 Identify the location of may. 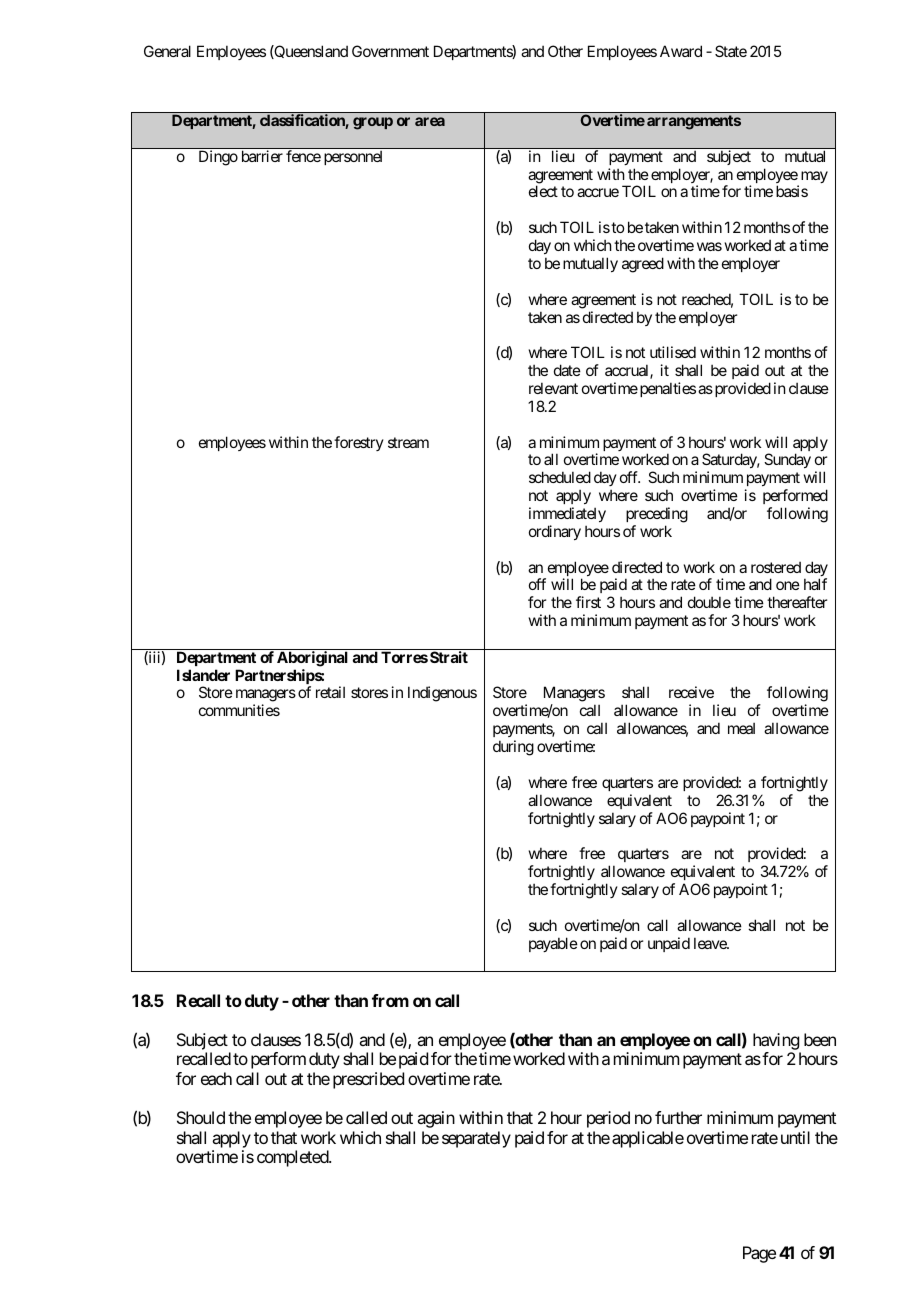
(813, 178).
